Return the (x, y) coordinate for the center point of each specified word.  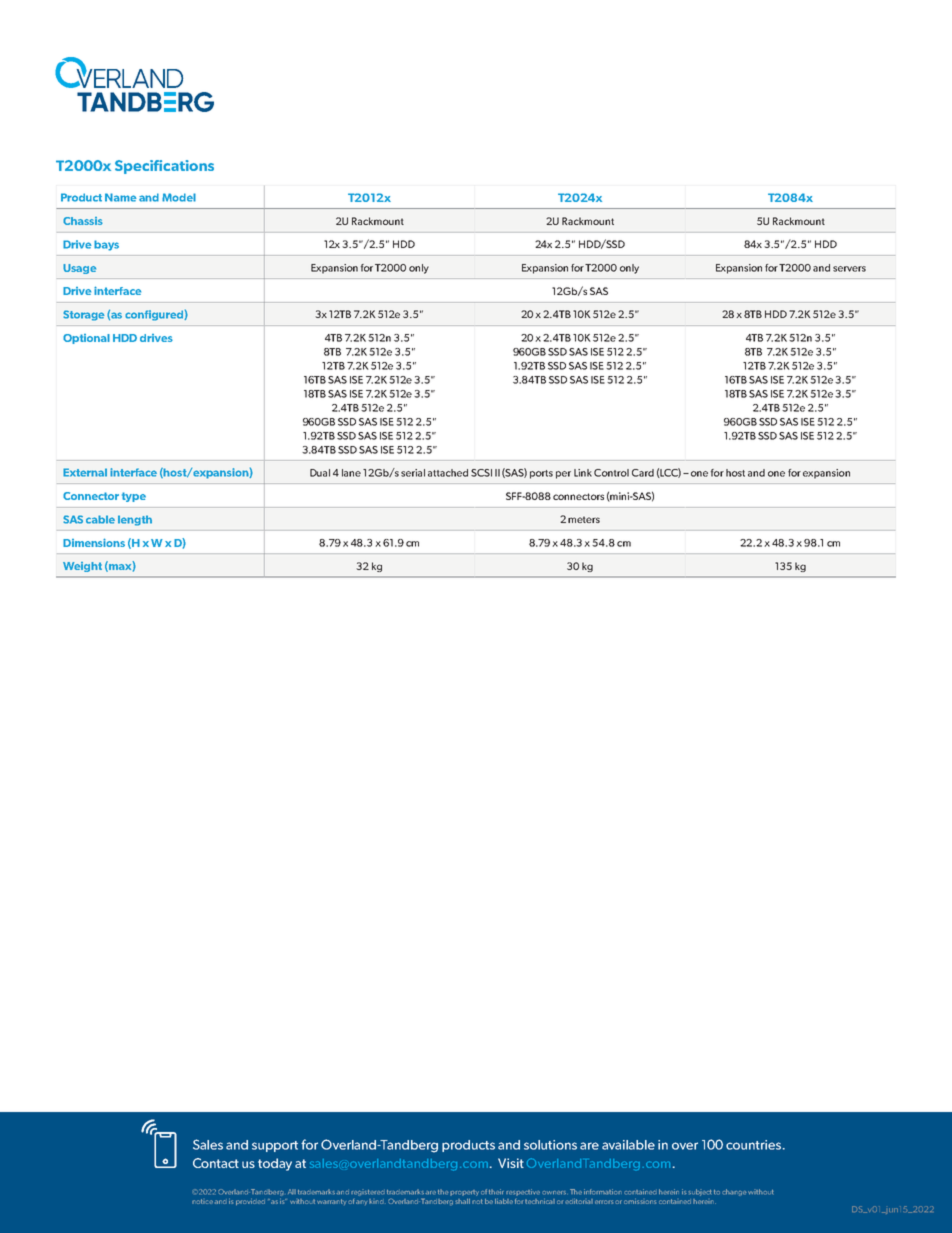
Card (643, 473)
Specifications (164, 167)
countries (755, 1145)
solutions (550, 1145)
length (135, 520)
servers (849, 269)
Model (179, 197)
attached (448, 473)
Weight (82, 567)
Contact (216, 1163)
